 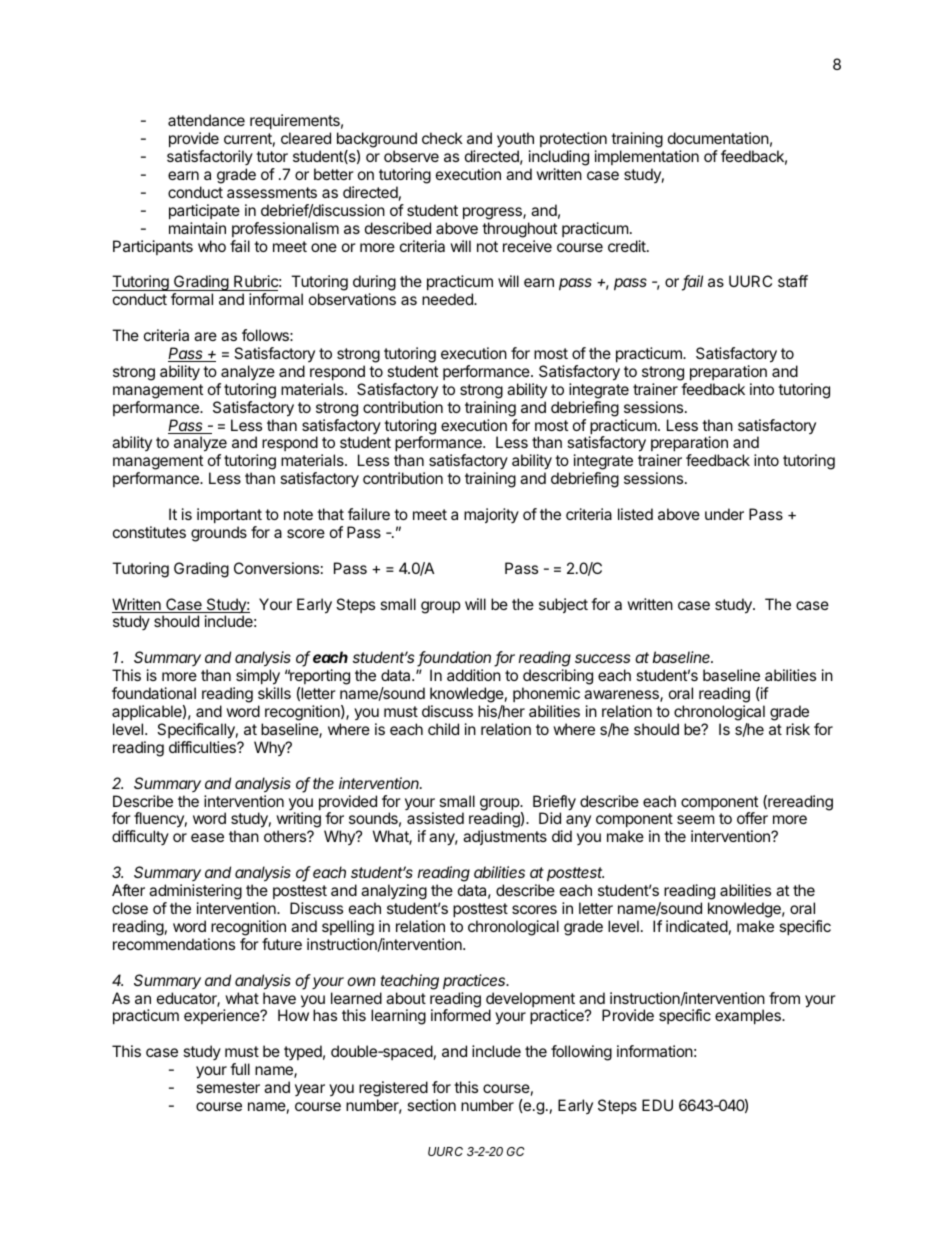 I want to click on check, so click(x=442, y=138).
